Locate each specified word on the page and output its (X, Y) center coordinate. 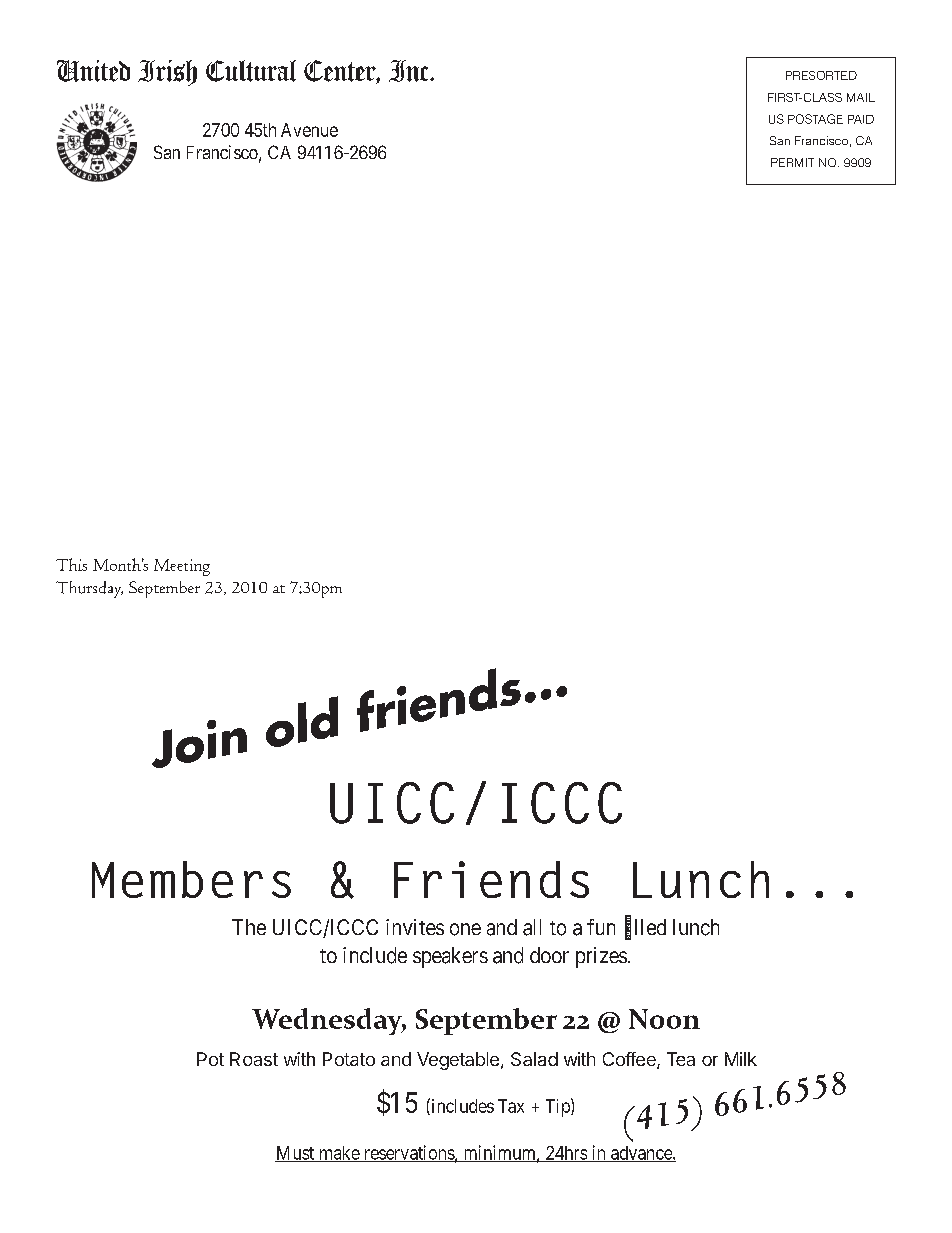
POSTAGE (815, 119)
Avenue (309, 130)
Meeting (182, 567)
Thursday (89, 589)
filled (645, 928)
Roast (254, 1059)
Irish (167, 73)
